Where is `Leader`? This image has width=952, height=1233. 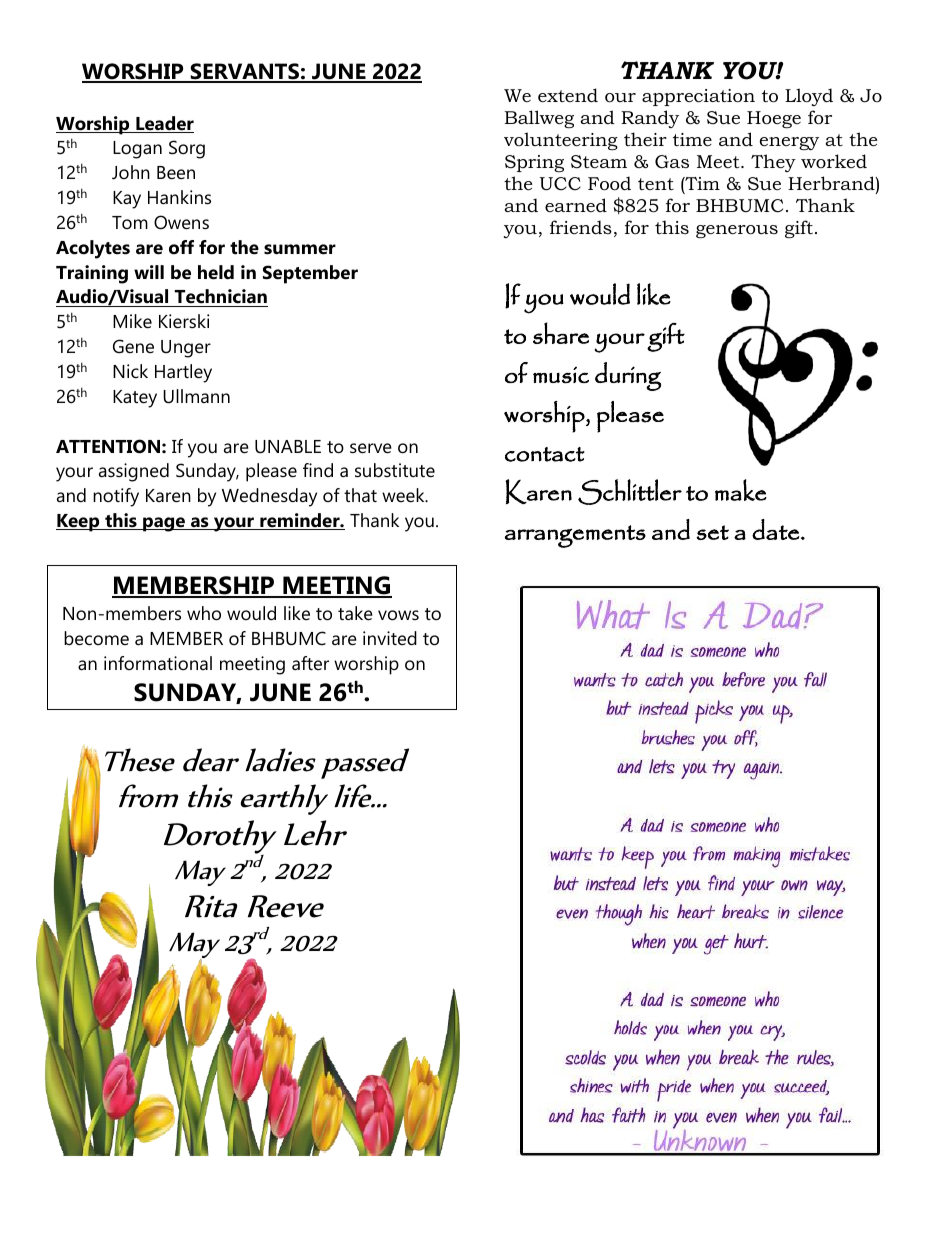
Leader is located at coordinates (164, 124).
